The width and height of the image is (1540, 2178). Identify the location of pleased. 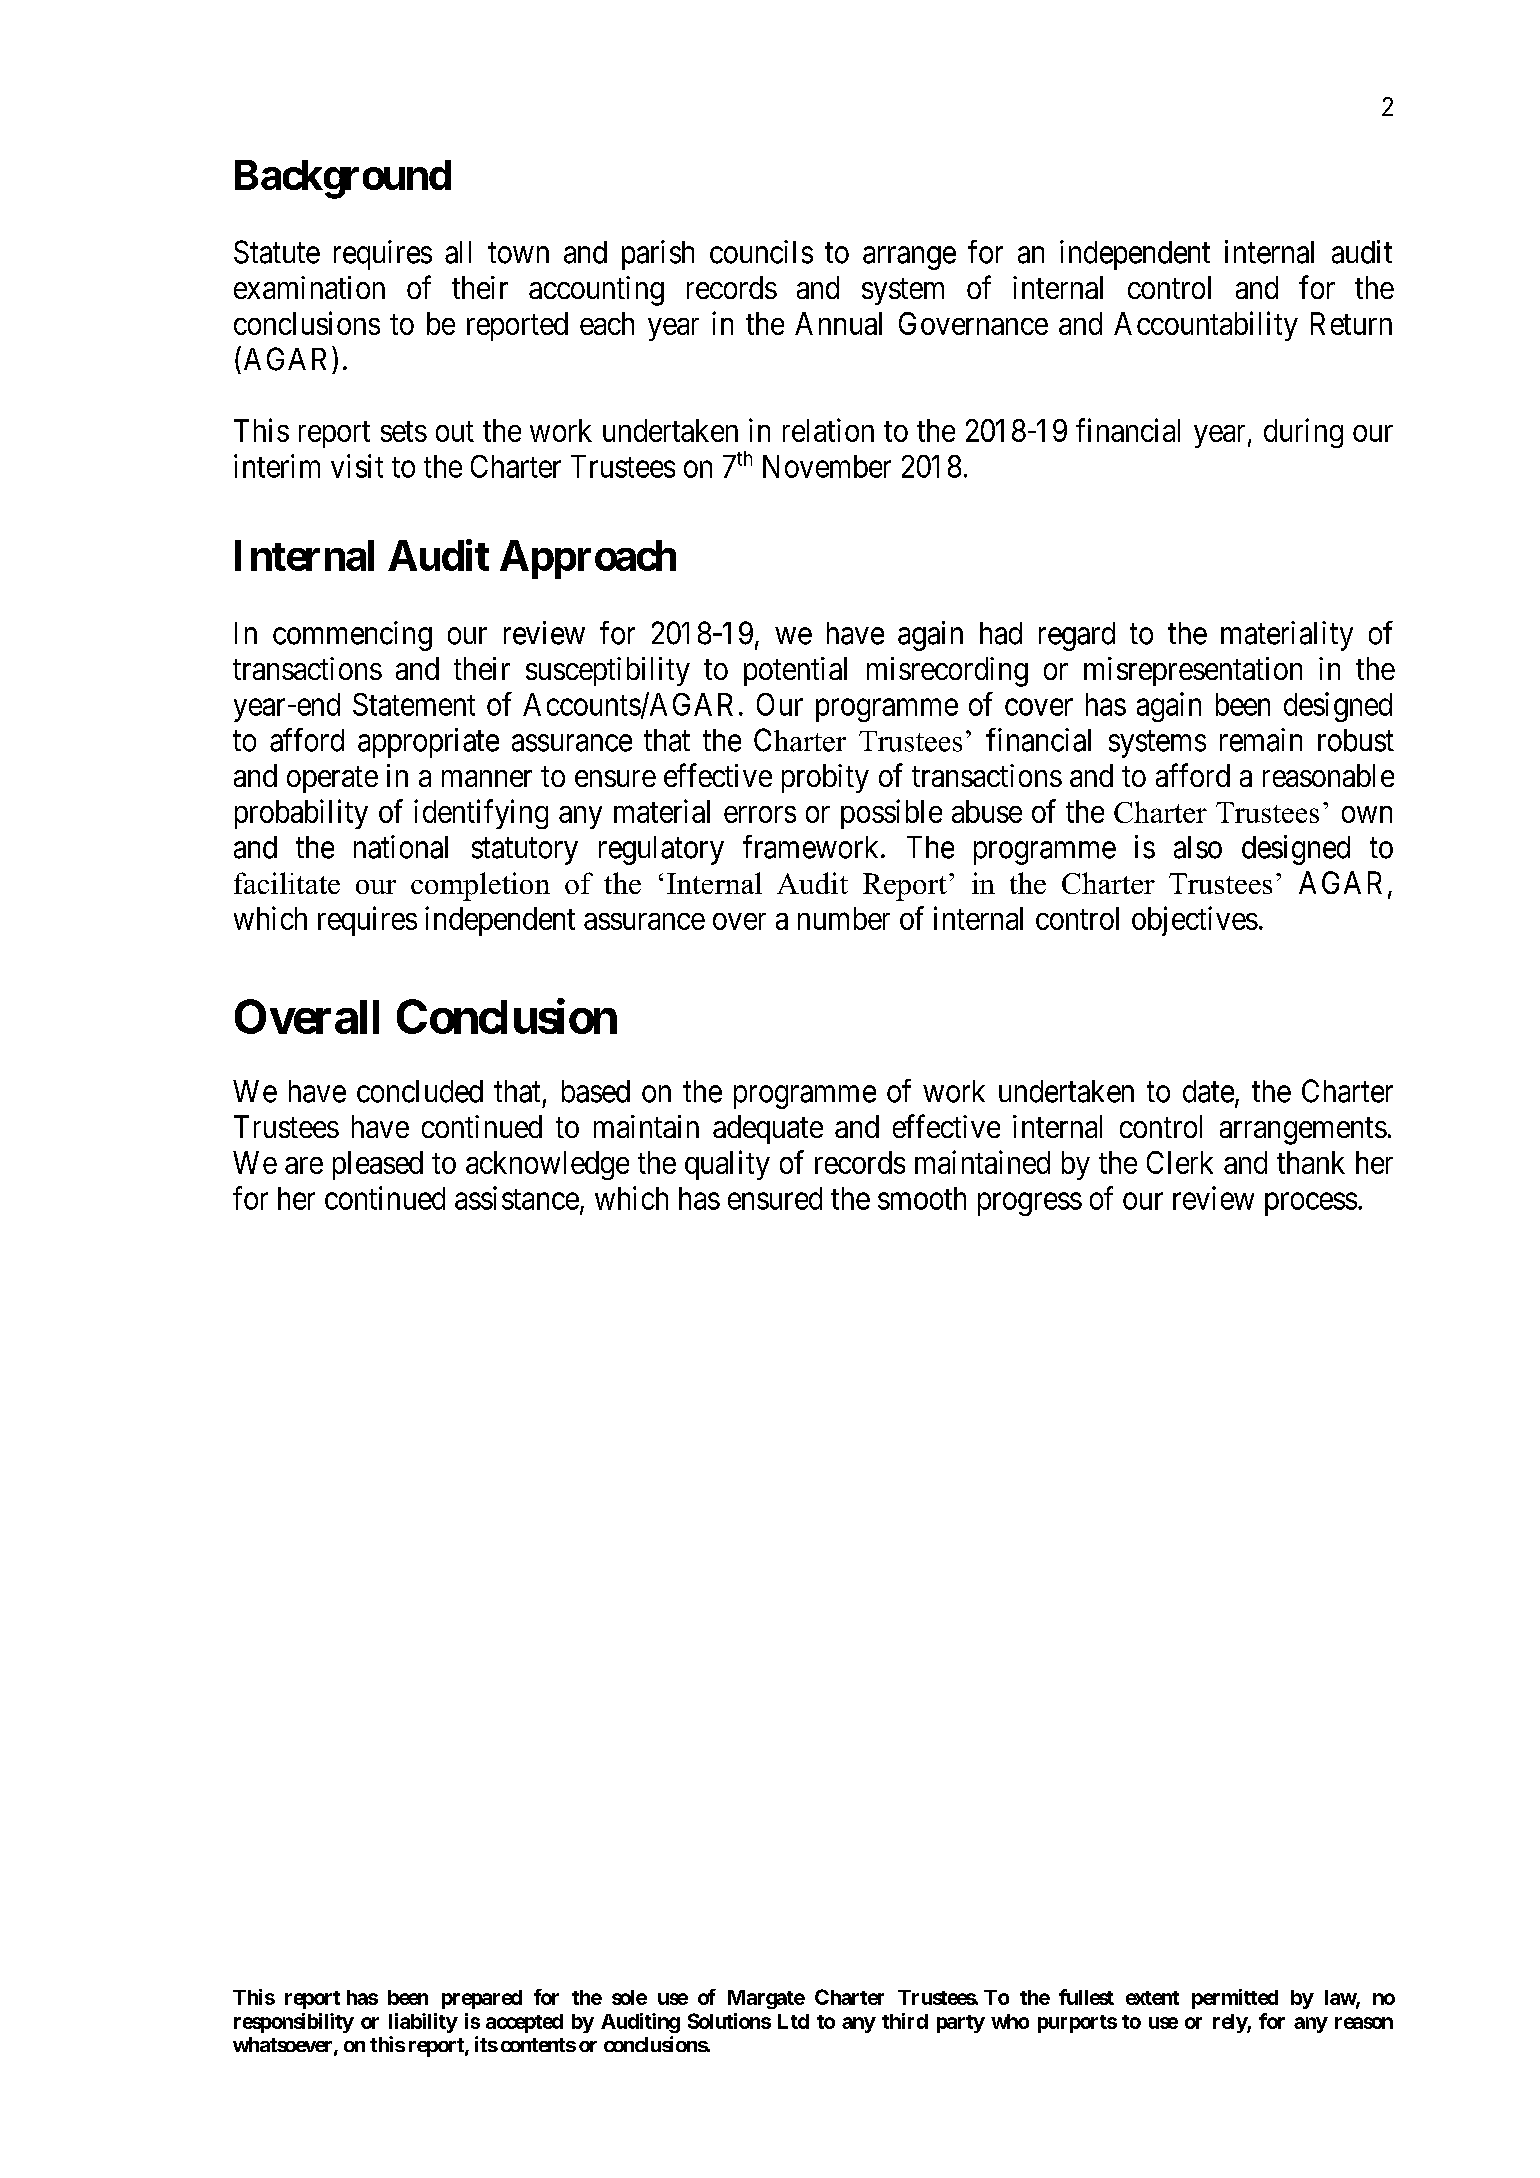
(378, 1165).
